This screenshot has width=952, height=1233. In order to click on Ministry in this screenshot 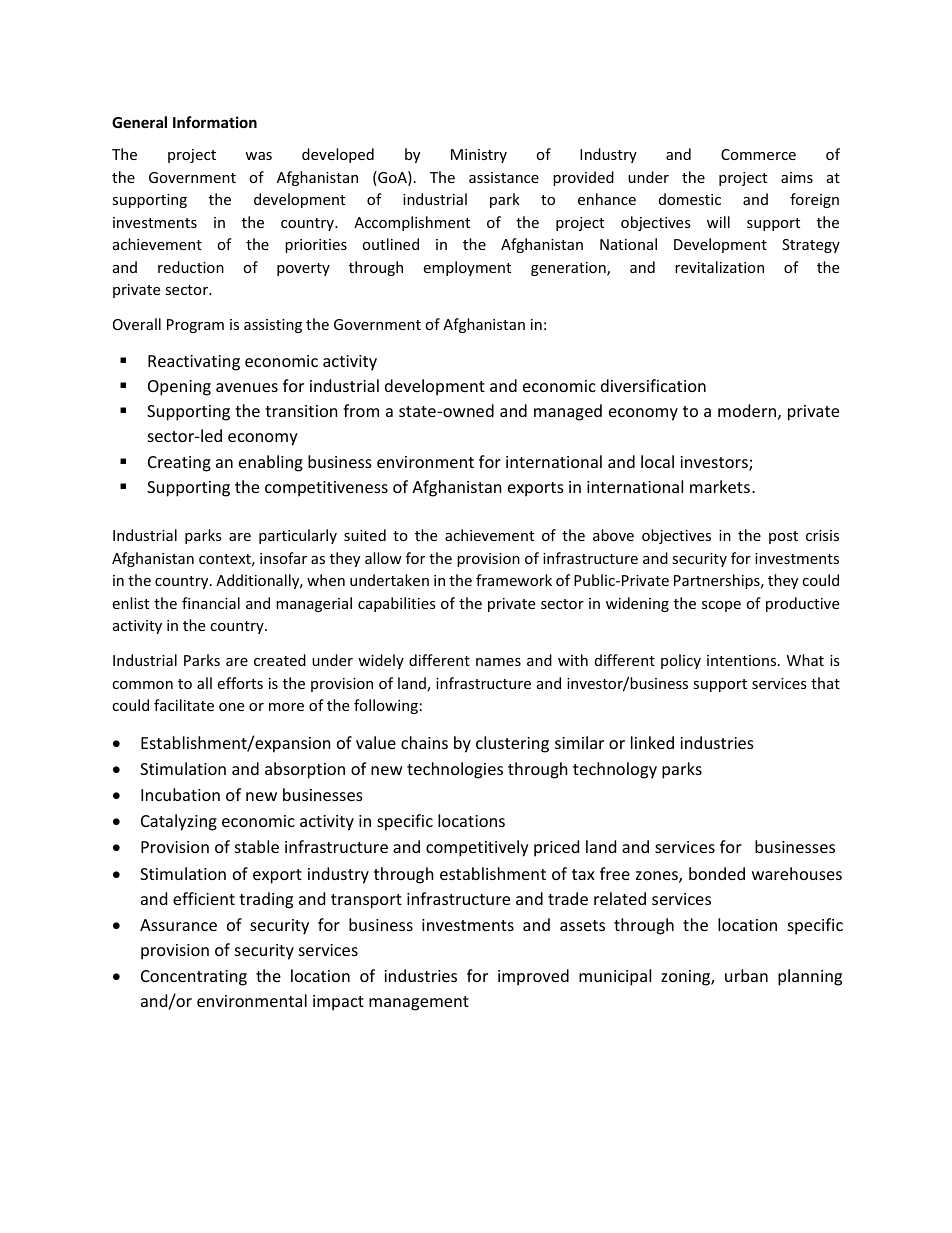, I will do `click(479, 156)`.
